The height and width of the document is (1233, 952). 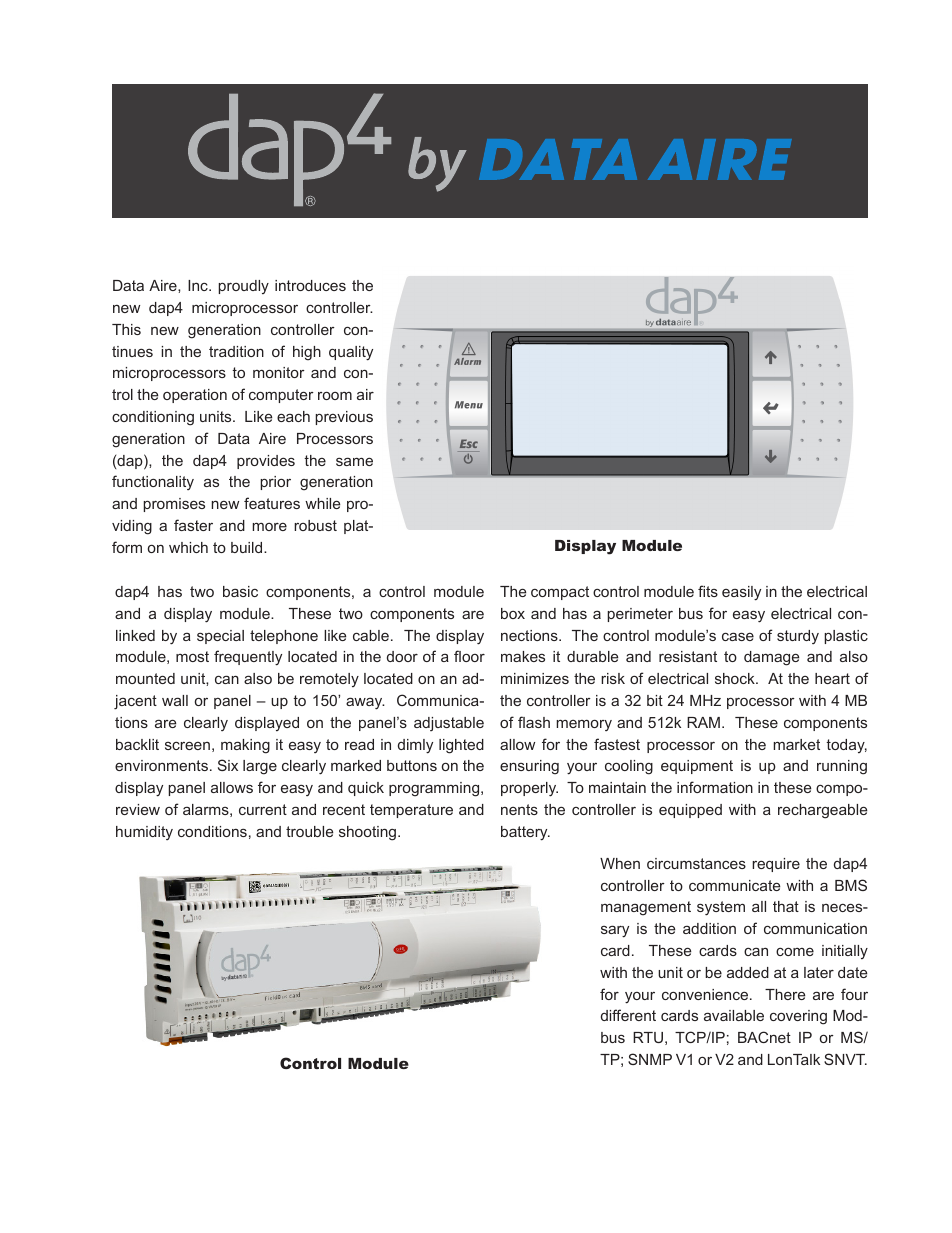 I want to click on lighted, so click(x=461, y=746).
